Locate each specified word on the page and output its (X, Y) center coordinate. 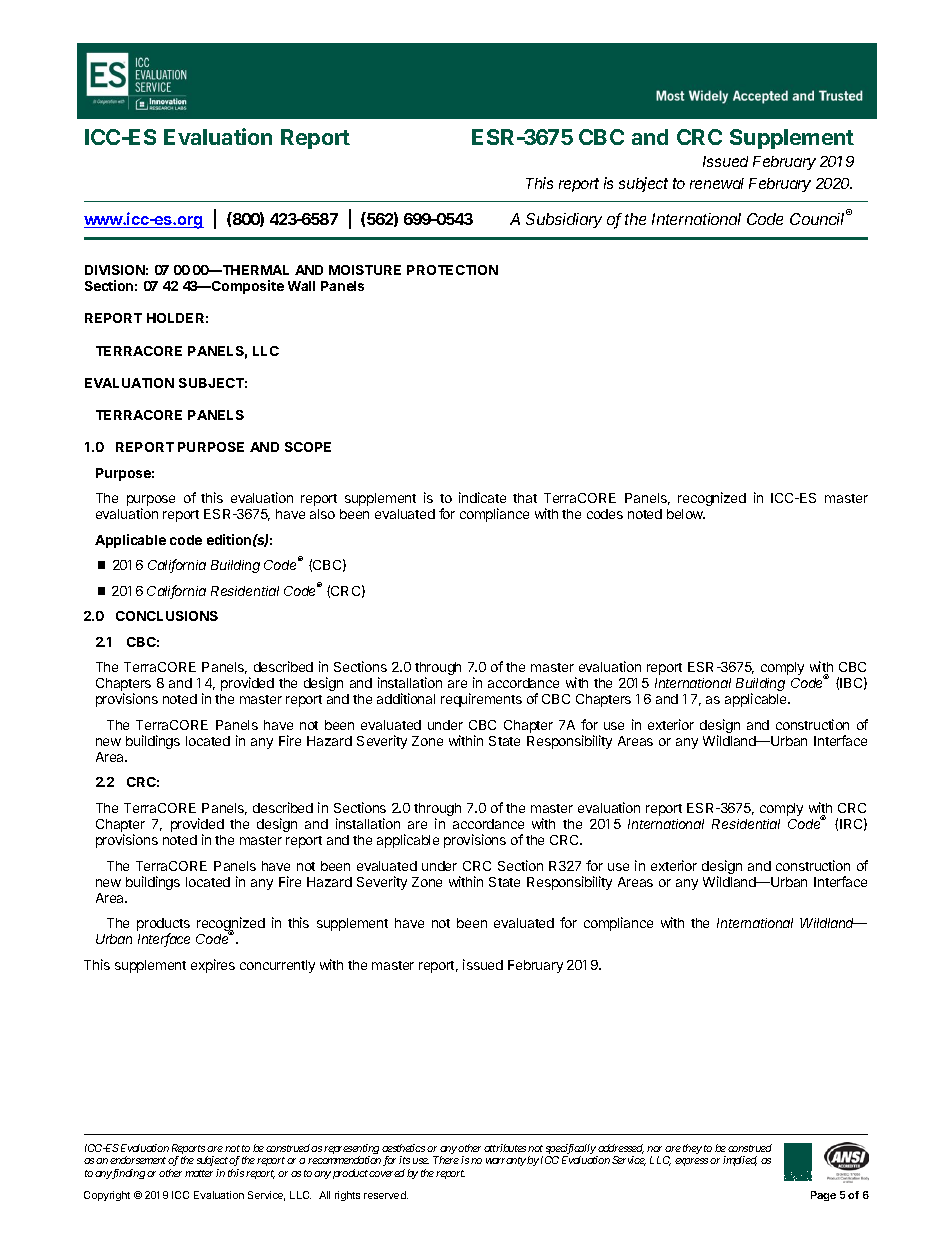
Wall (301, 286)
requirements (481, 700)
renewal (717, 183)
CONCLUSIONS (167, 616)
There (446, 1160)
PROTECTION (452, 270)
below (686, 514)
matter (199, 1173)
